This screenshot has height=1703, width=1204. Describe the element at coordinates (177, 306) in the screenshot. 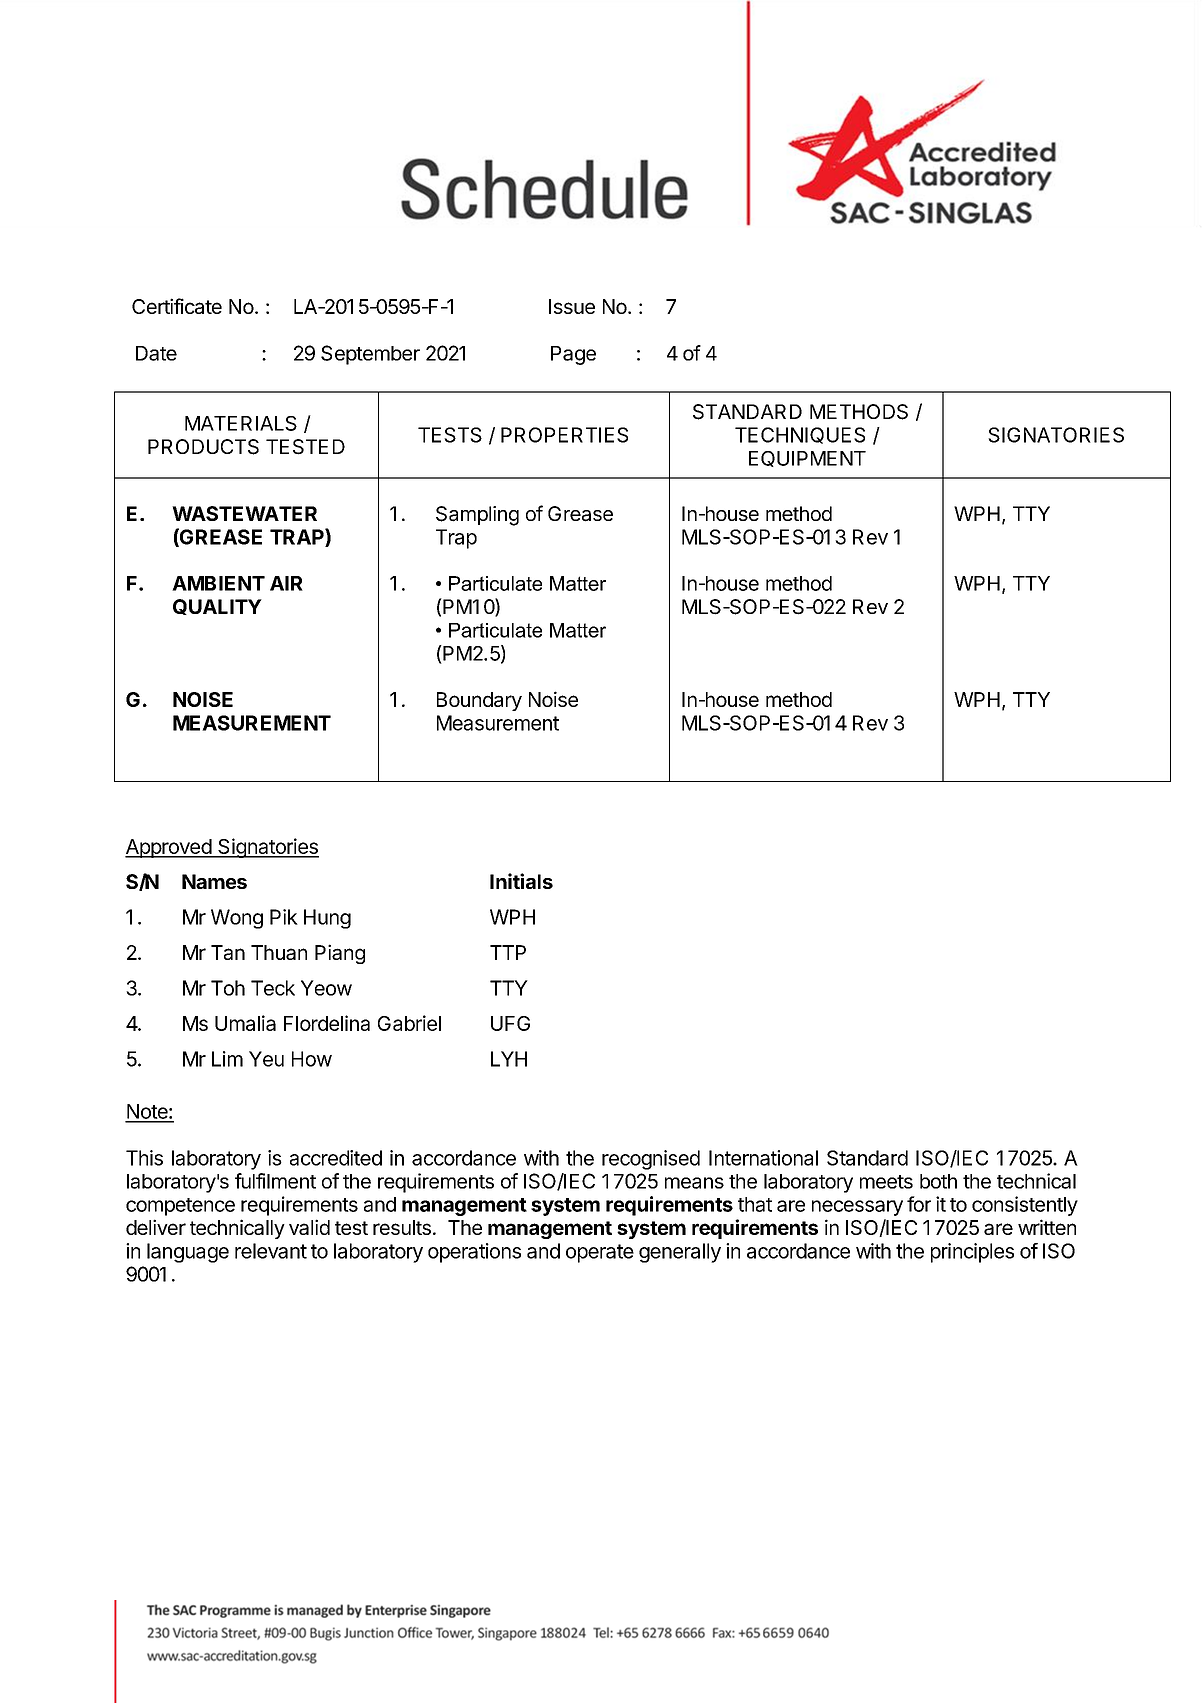

I see `Certificate` at that location.
